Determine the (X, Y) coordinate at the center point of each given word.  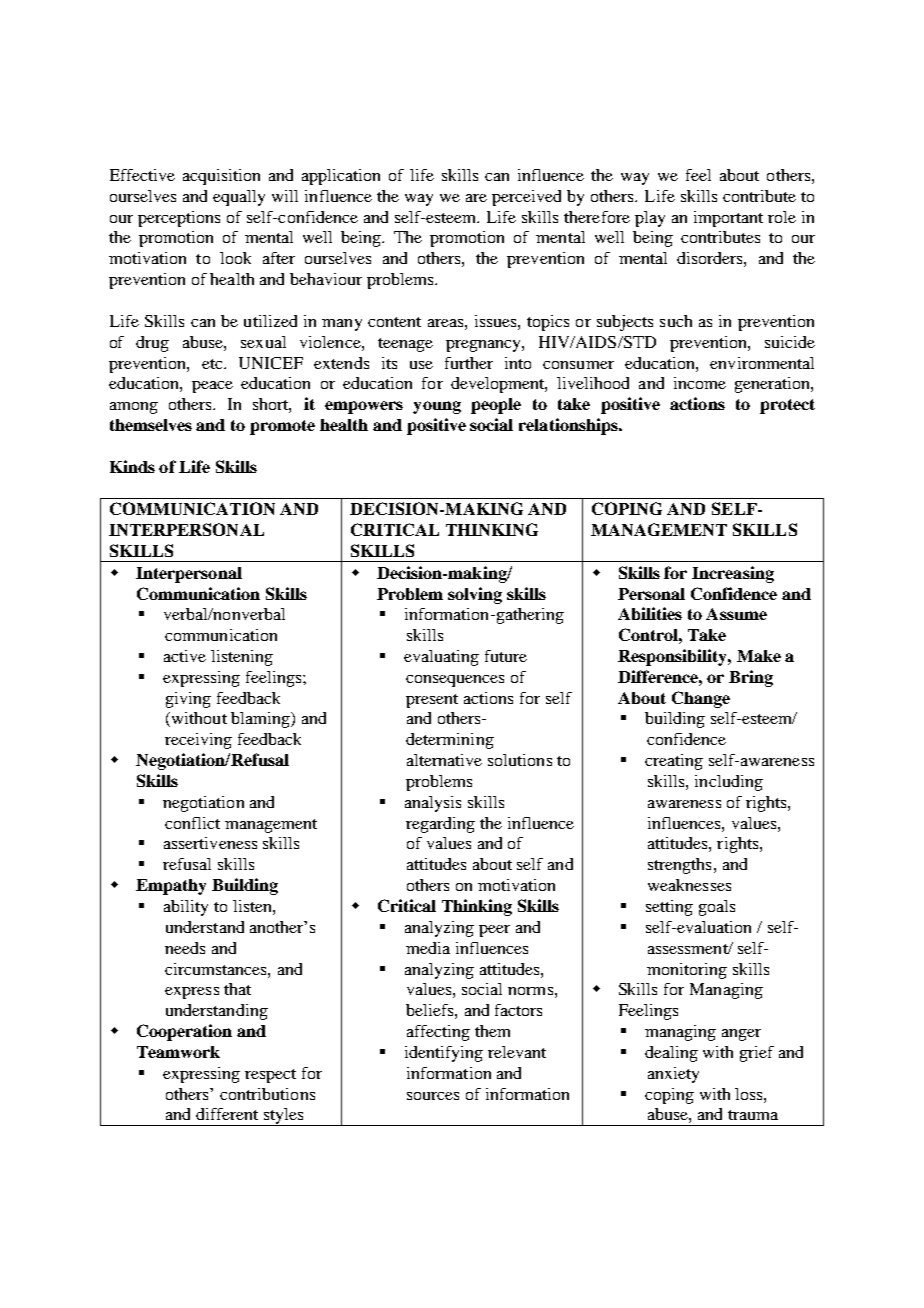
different (227, 1114)
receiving (198, 741)
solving (475, 595)
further (469, 363)
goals (717, 908)
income (700, 383)
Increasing (733, 574)
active (185, 656)
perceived (526, 198)
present (432, 701)
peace (212, 387)
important (728, 219)
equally (239, 198)
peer (494, 931)
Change (701, 699)
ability (186, 908)
